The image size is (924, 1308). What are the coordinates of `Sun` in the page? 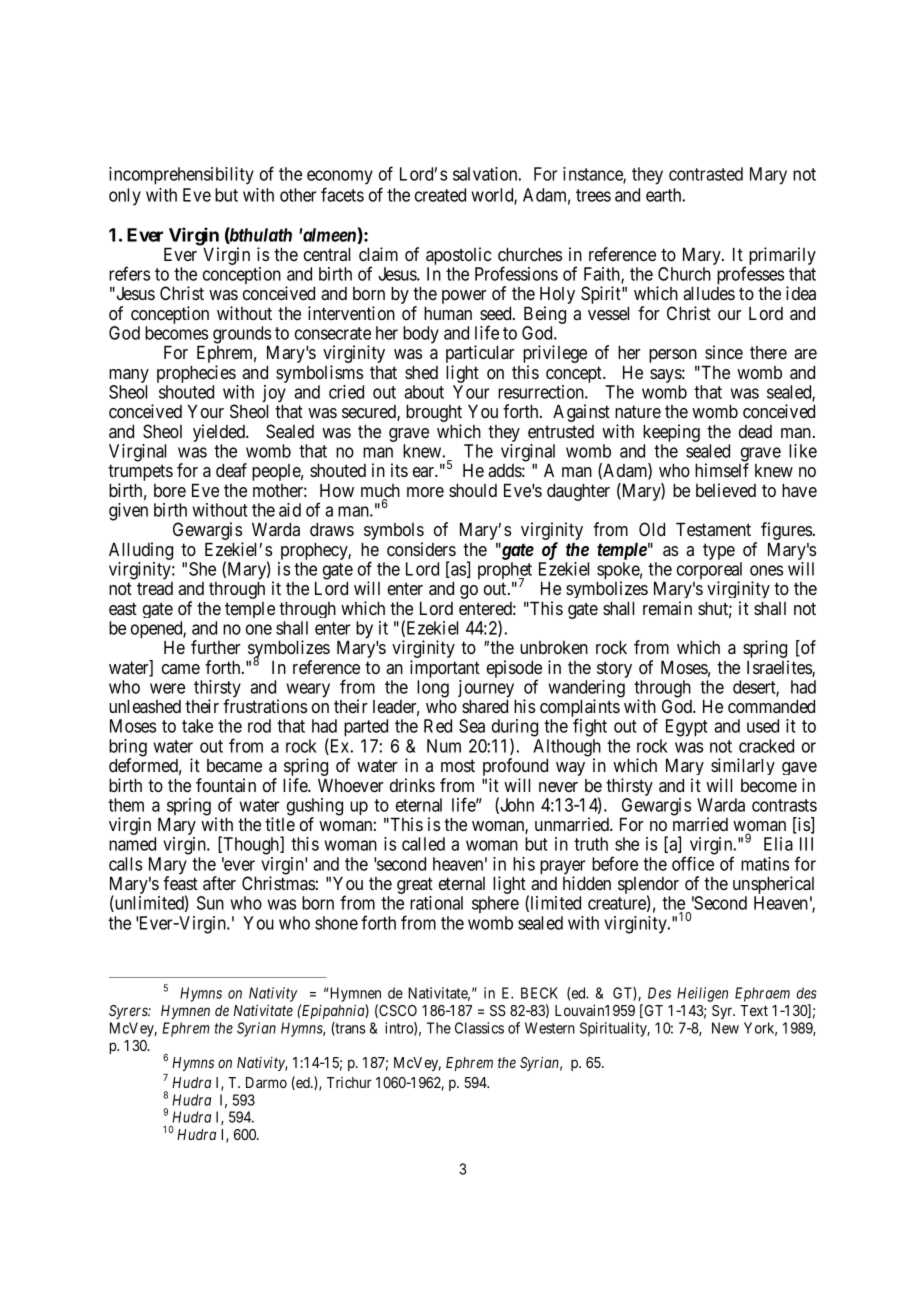 It's located at (210, 903).
